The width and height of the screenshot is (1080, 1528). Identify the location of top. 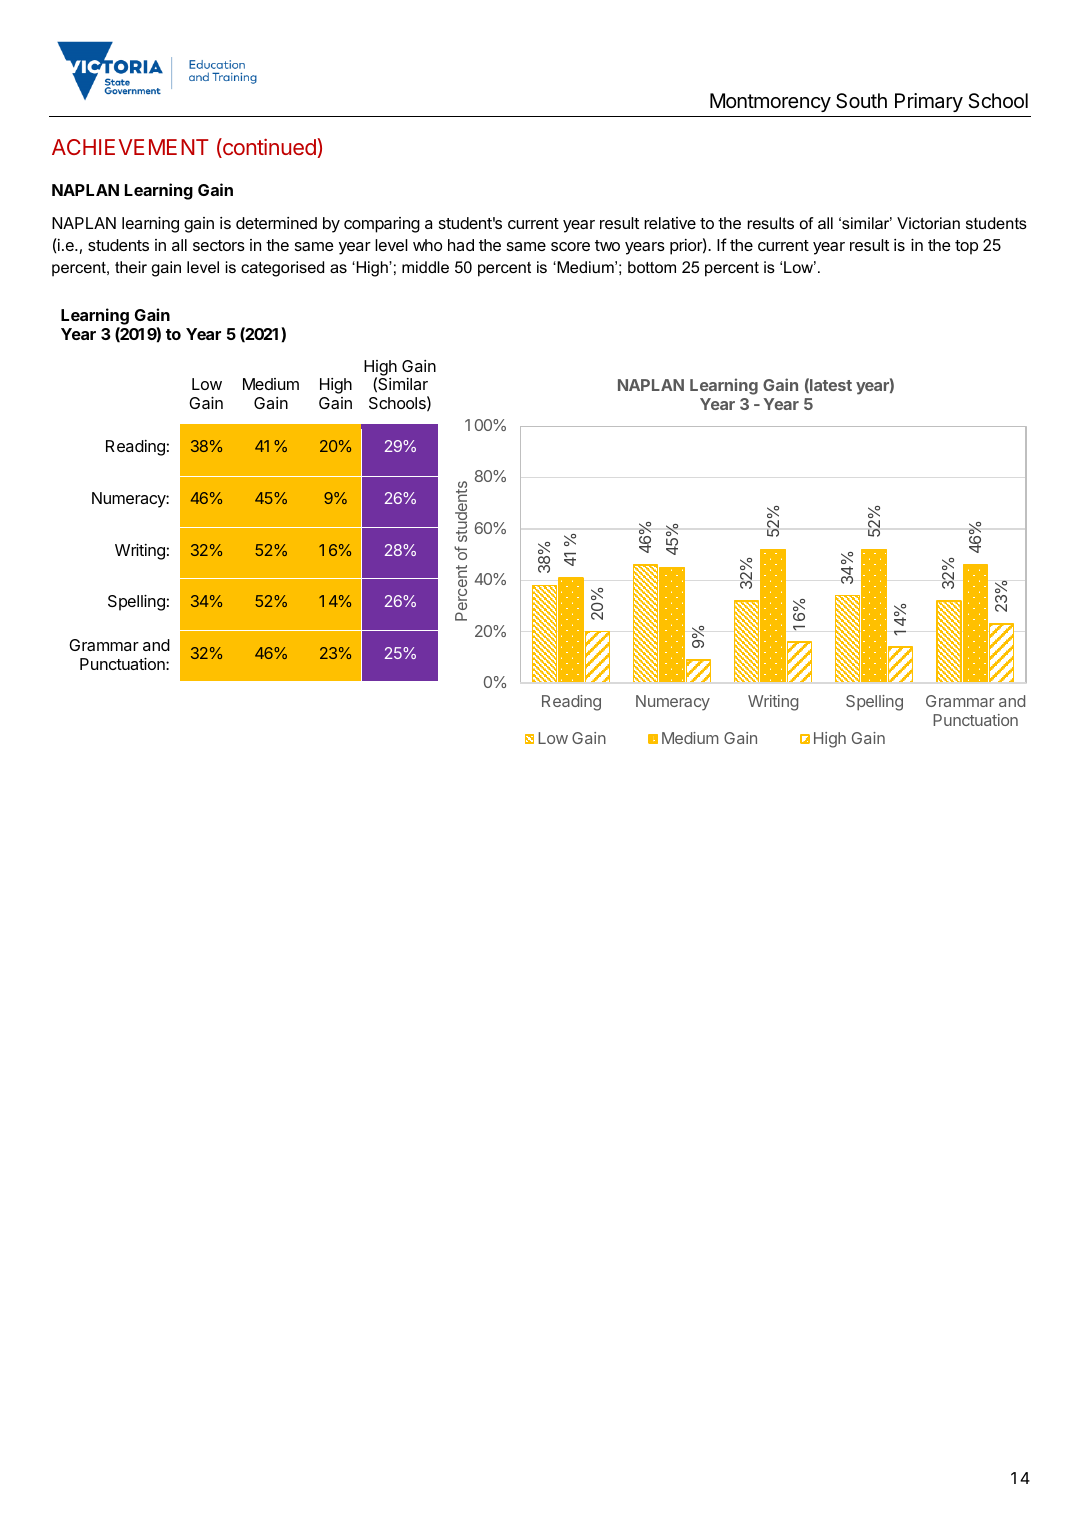
(966, 247).
